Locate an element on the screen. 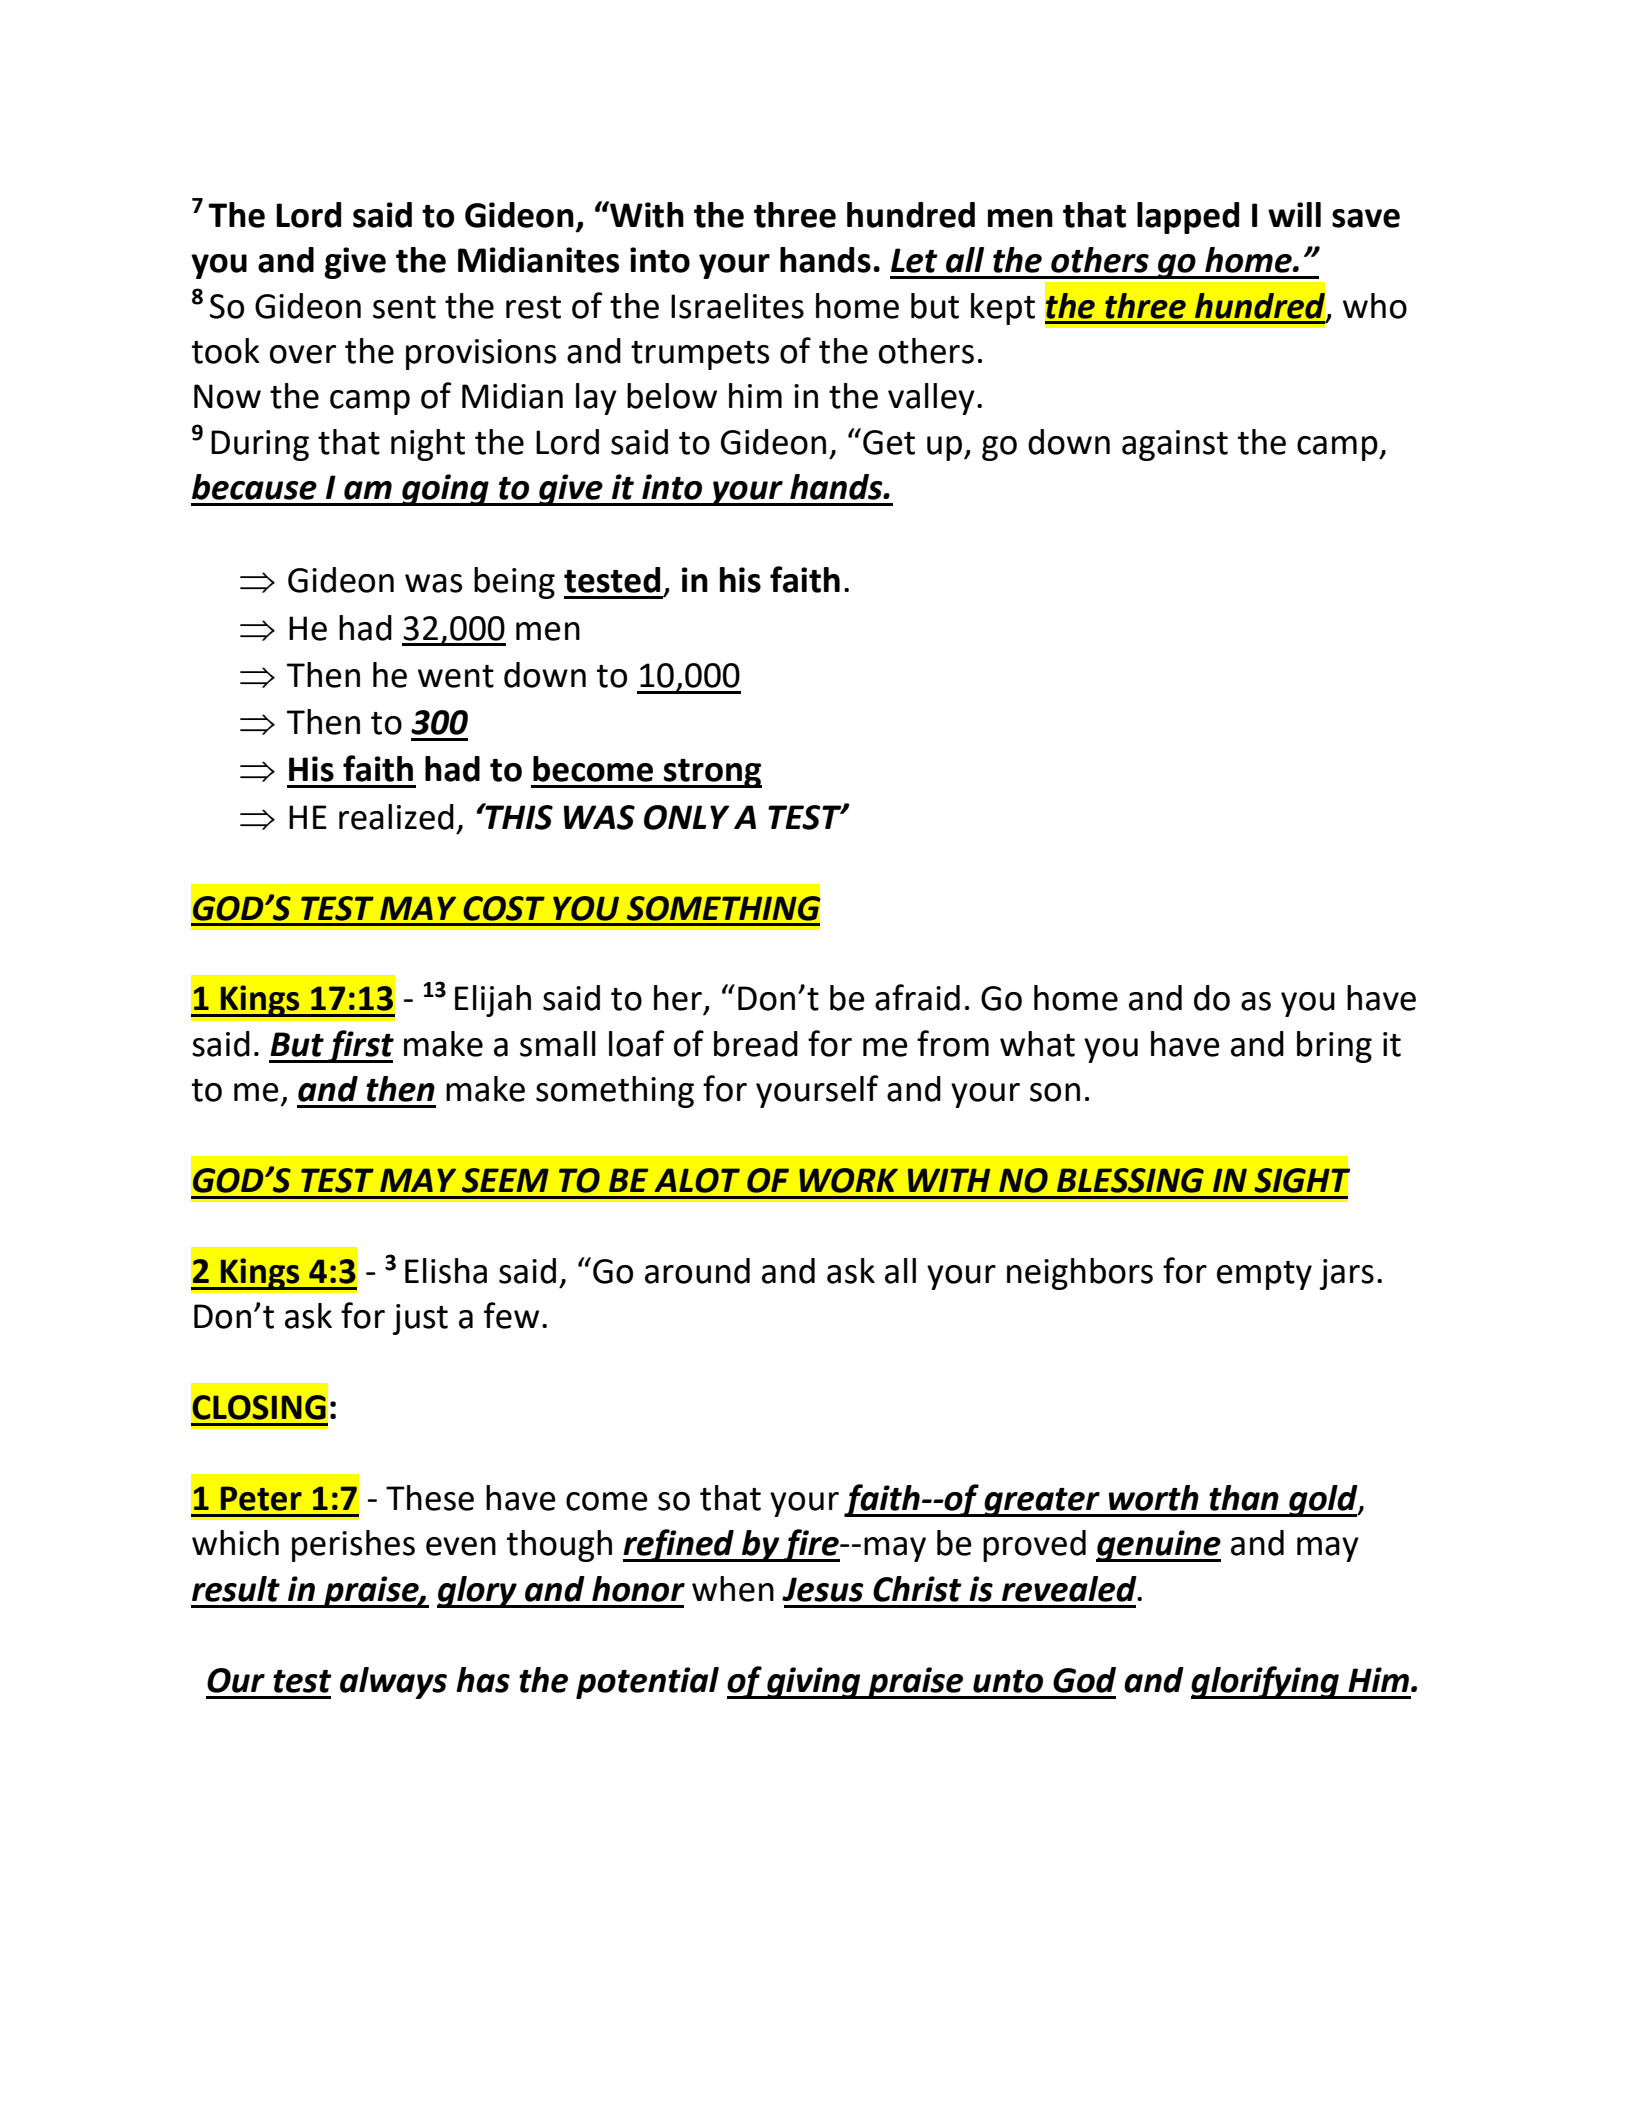 This screenshot has width=1626, height=2104. against is located at coordinates (1175, 445).
